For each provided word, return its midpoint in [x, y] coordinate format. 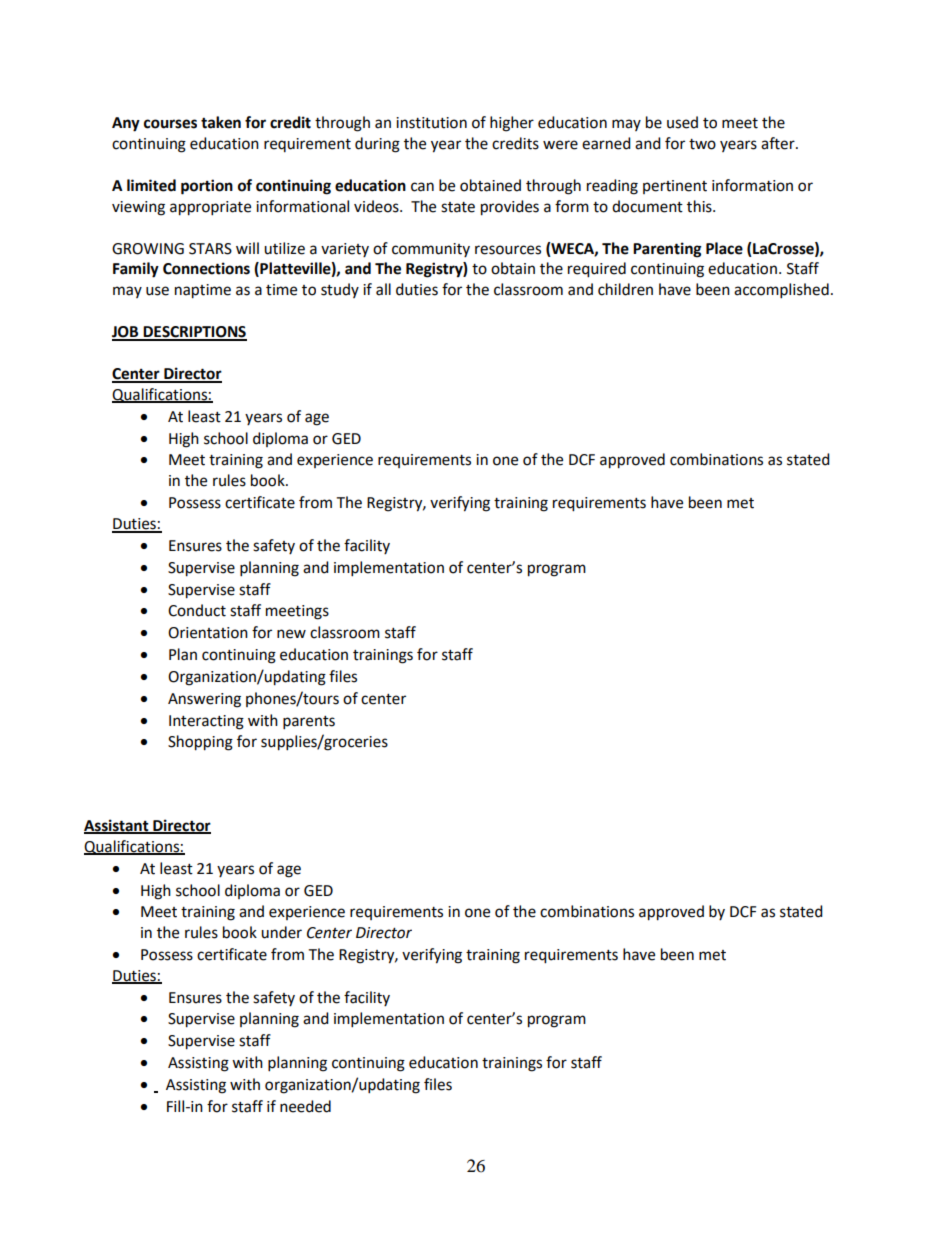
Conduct [197, 610]
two [702, 144]
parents [309, 723]
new [291, 634]
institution [431, 123]
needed [305, 1106]
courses [170, 124]
